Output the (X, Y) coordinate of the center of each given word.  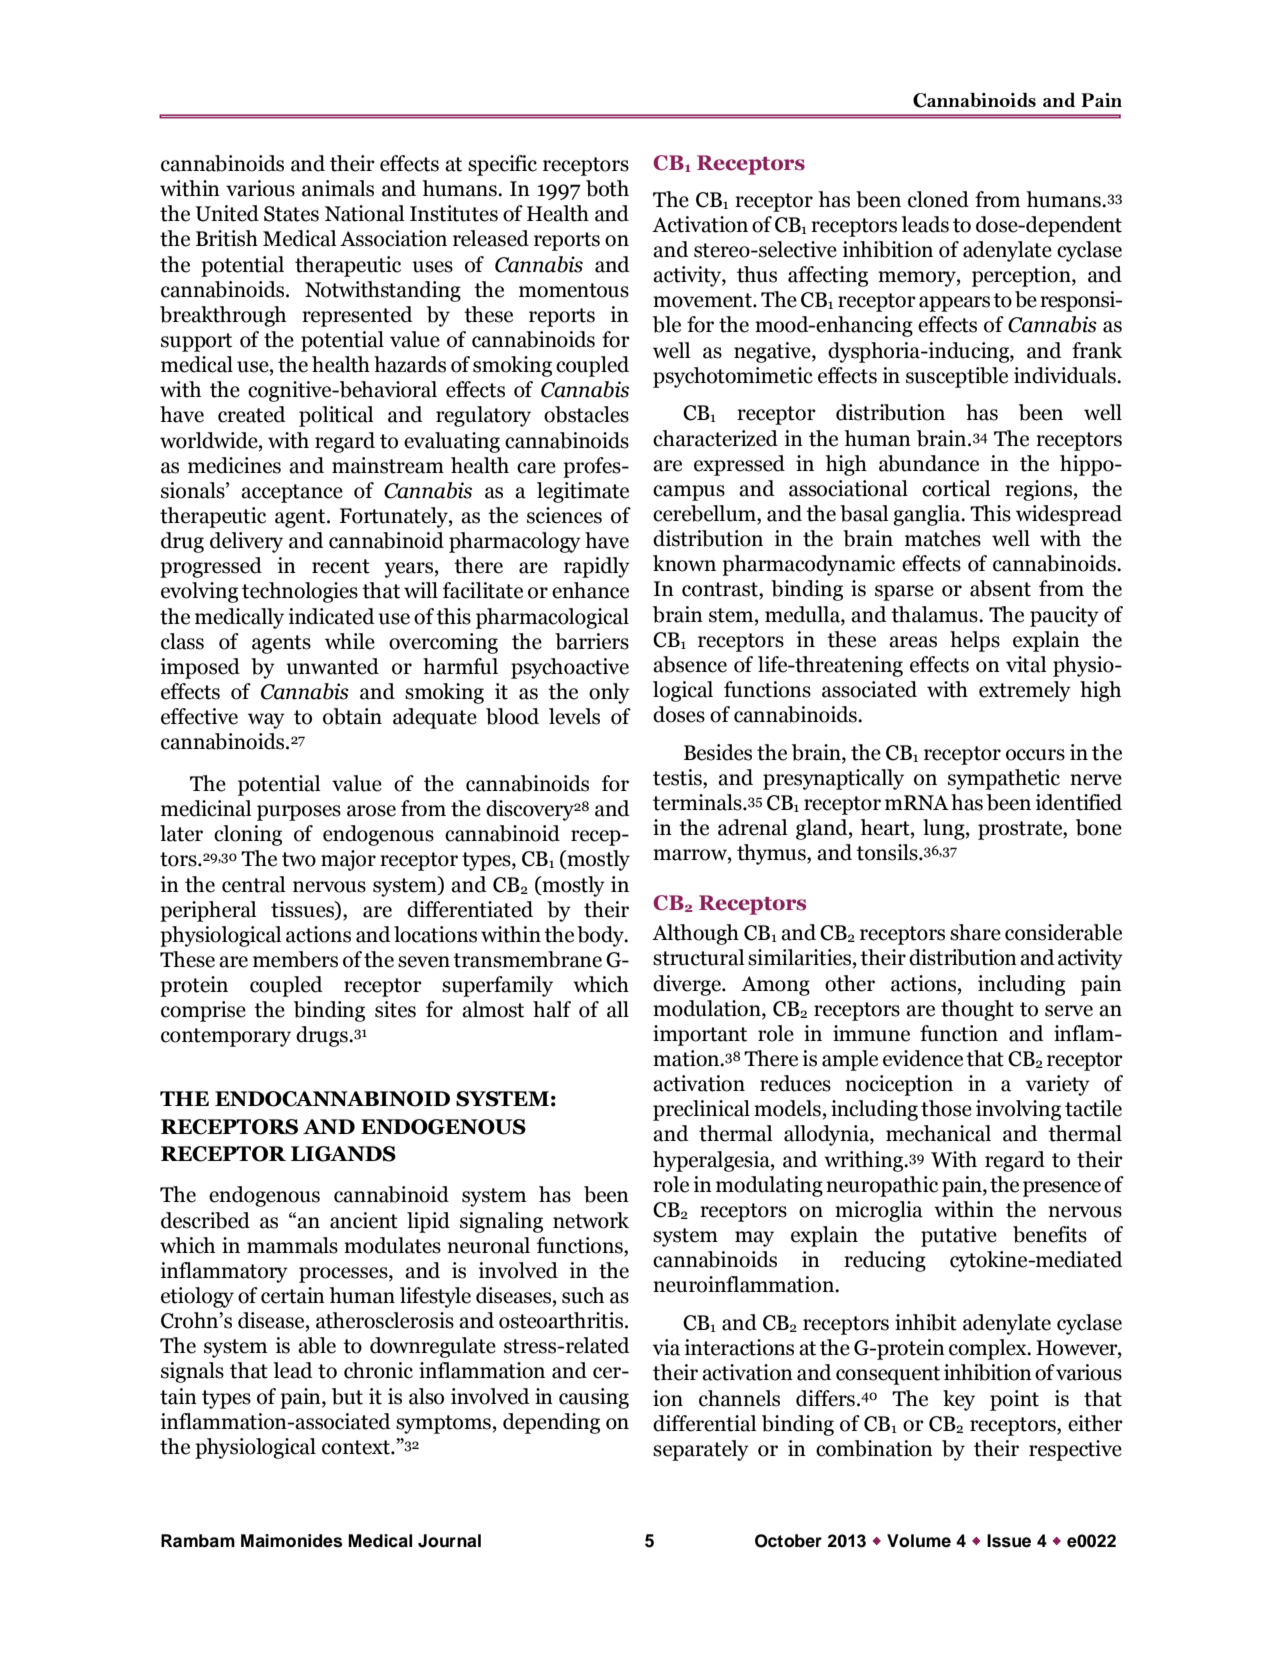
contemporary (226, 1037)
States (291, 214)
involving (1018, 1110)
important (700, 1035)
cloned (938, 199)
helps (975, 641)
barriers (592, 641)
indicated (332, 616)
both (607, 188)
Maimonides (292, 1541)
